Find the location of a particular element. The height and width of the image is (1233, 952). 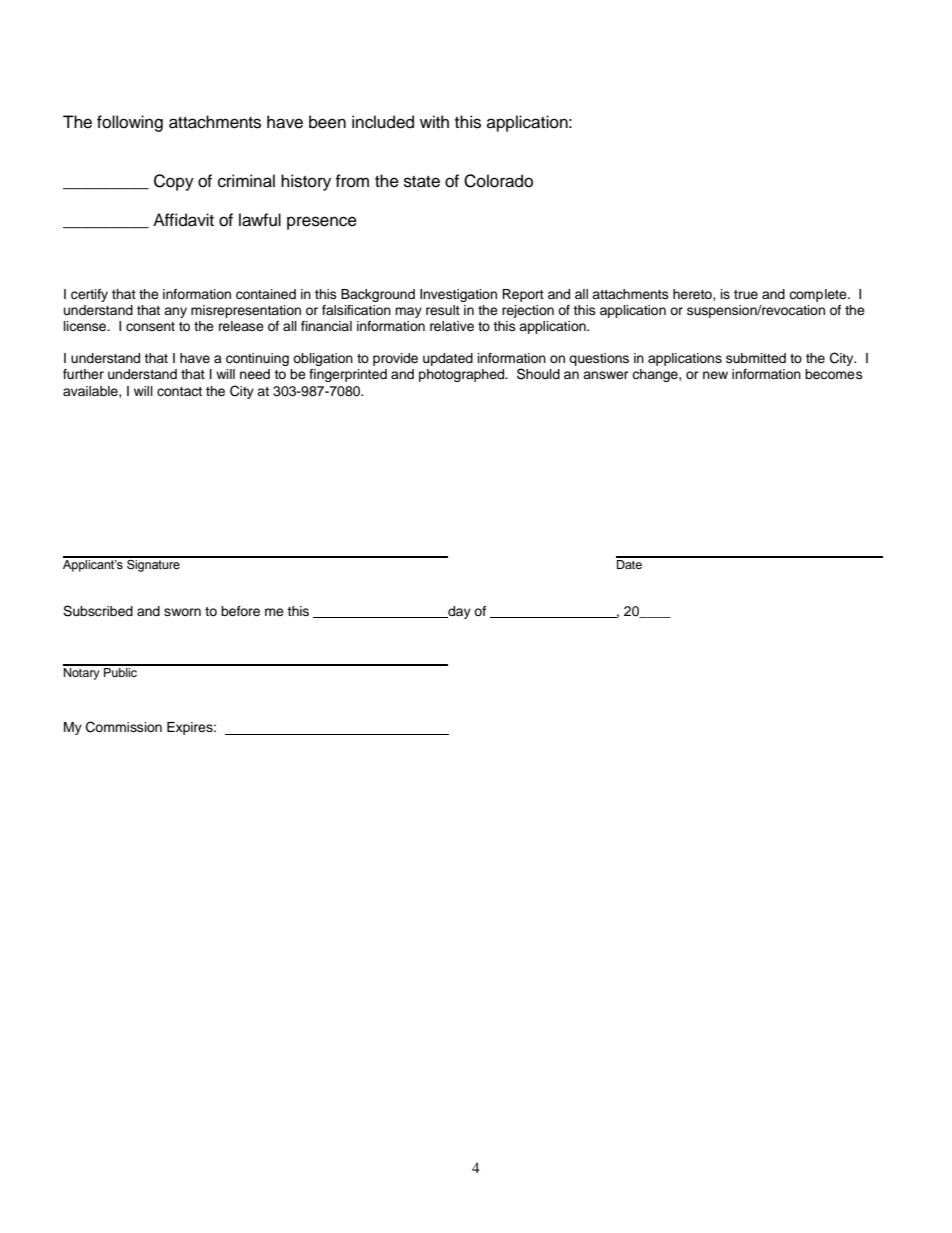

contact is located at coordinates (179, 391).
